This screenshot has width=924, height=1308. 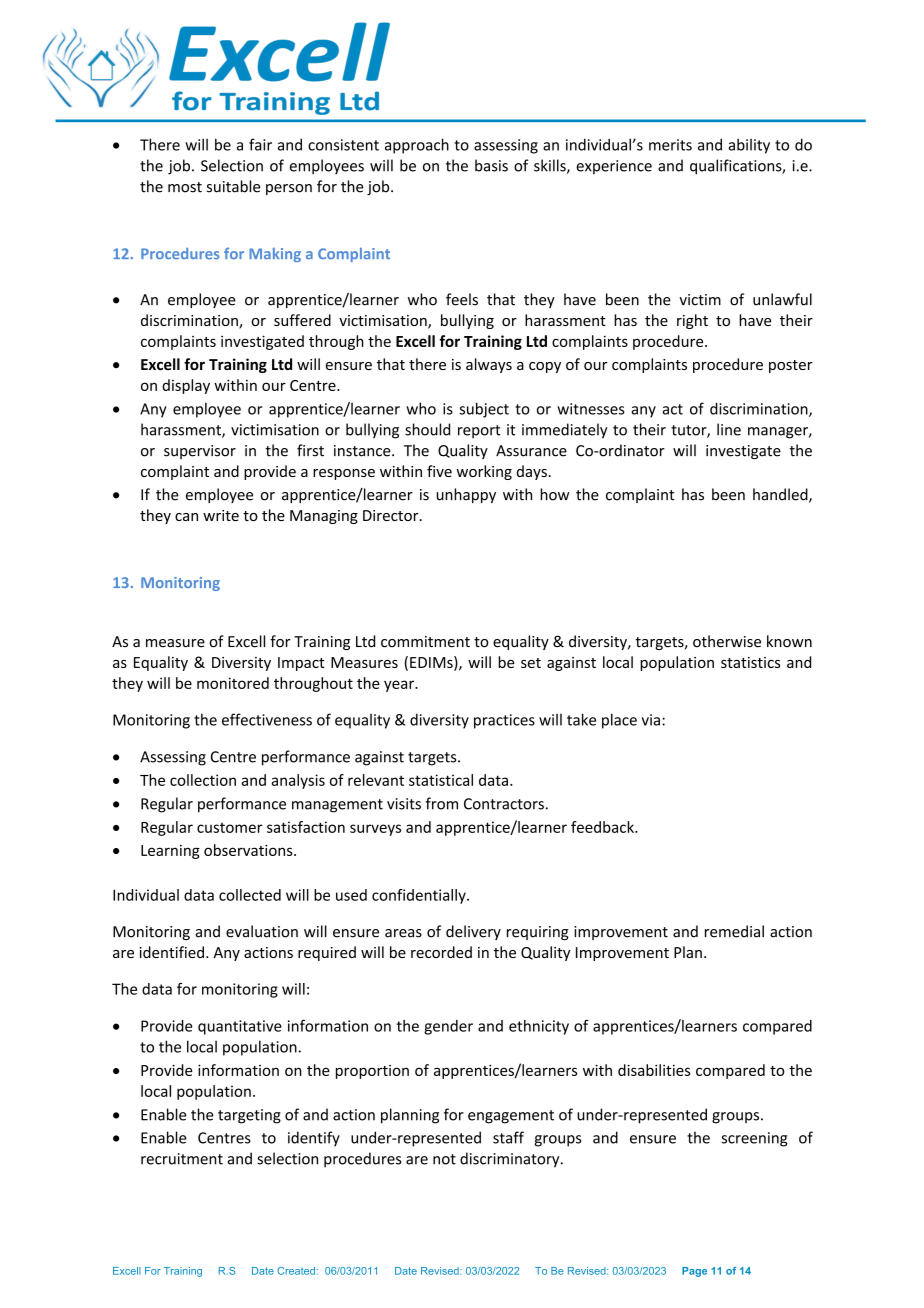 What do you see at coordinates (233, 186) in the screenshot?
I see `suitable` at bounding box center [233, 186].
